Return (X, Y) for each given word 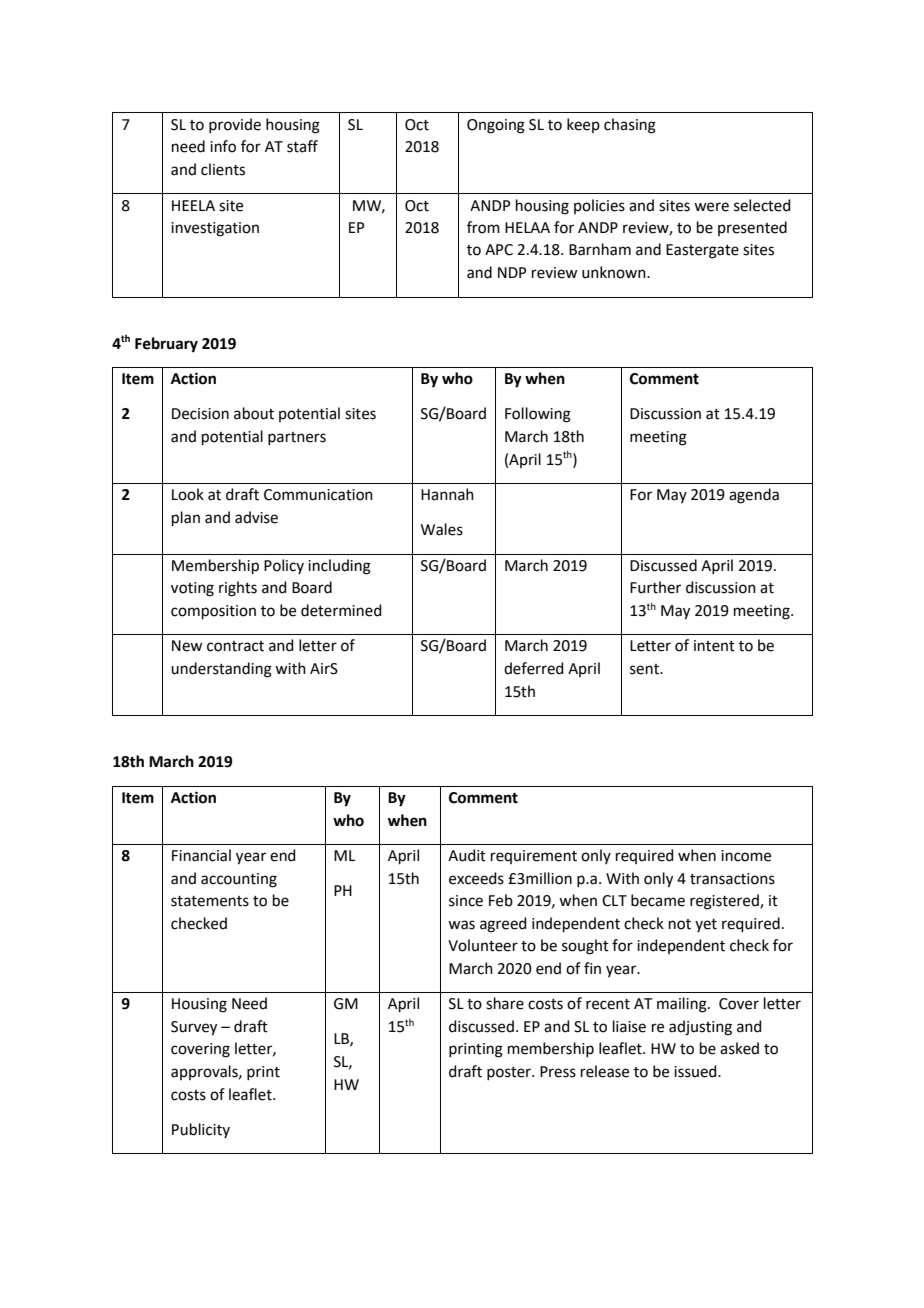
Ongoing (496, 126)
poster (510, 1073)
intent (714, 646)
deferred (534, 668)
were (711, 207)
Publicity (201, 1130)
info (223, 146)
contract (235, 646)
